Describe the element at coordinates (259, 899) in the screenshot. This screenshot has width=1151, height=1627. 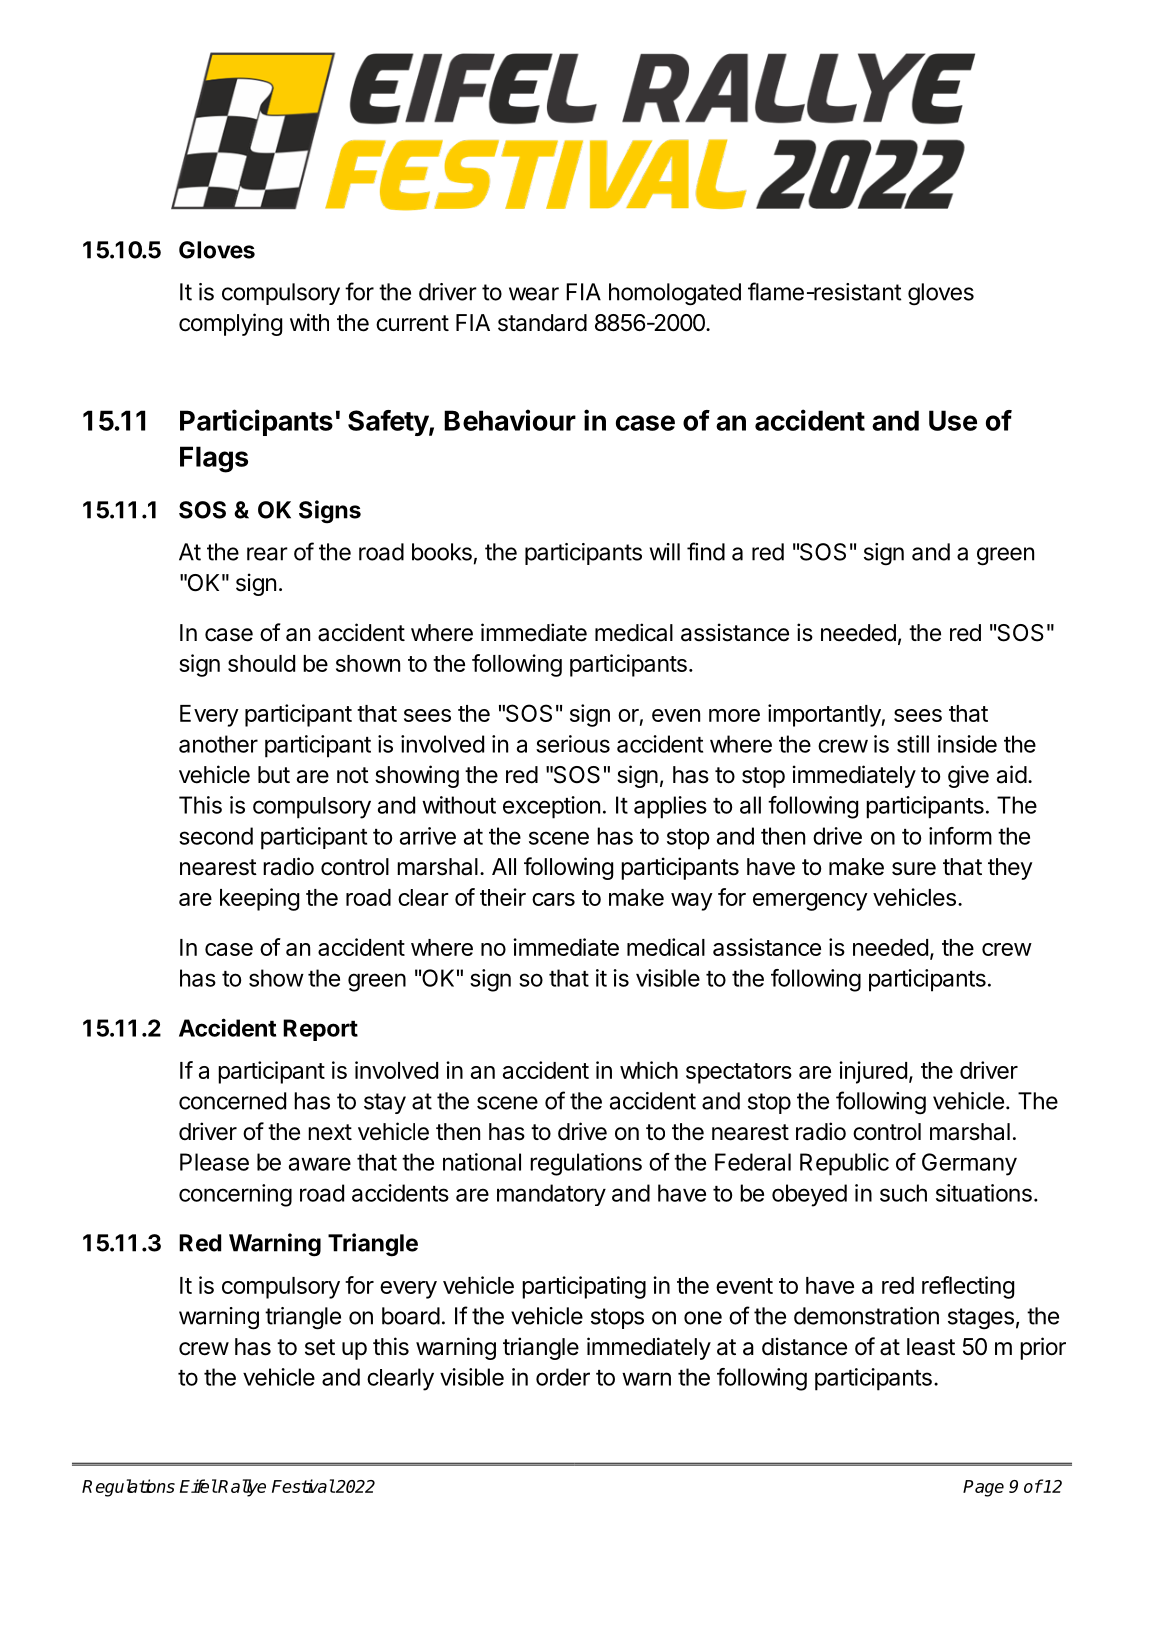
I see `keeping` at that location.
